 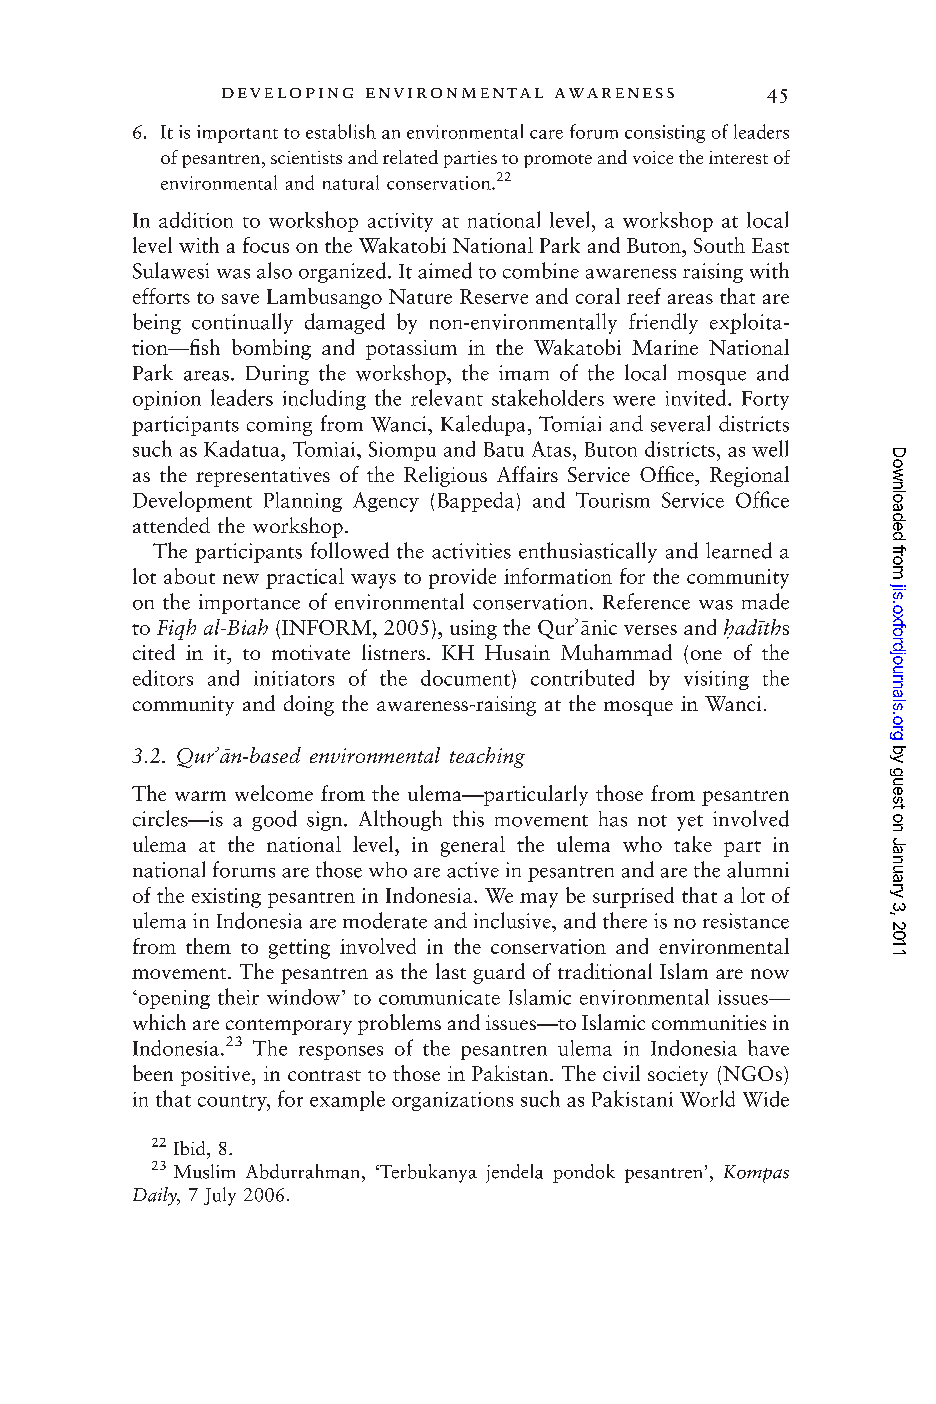 What do you see at coordinates (176, 629) in the document?
I see `Fiqh` at bounding box center [176, 629].
